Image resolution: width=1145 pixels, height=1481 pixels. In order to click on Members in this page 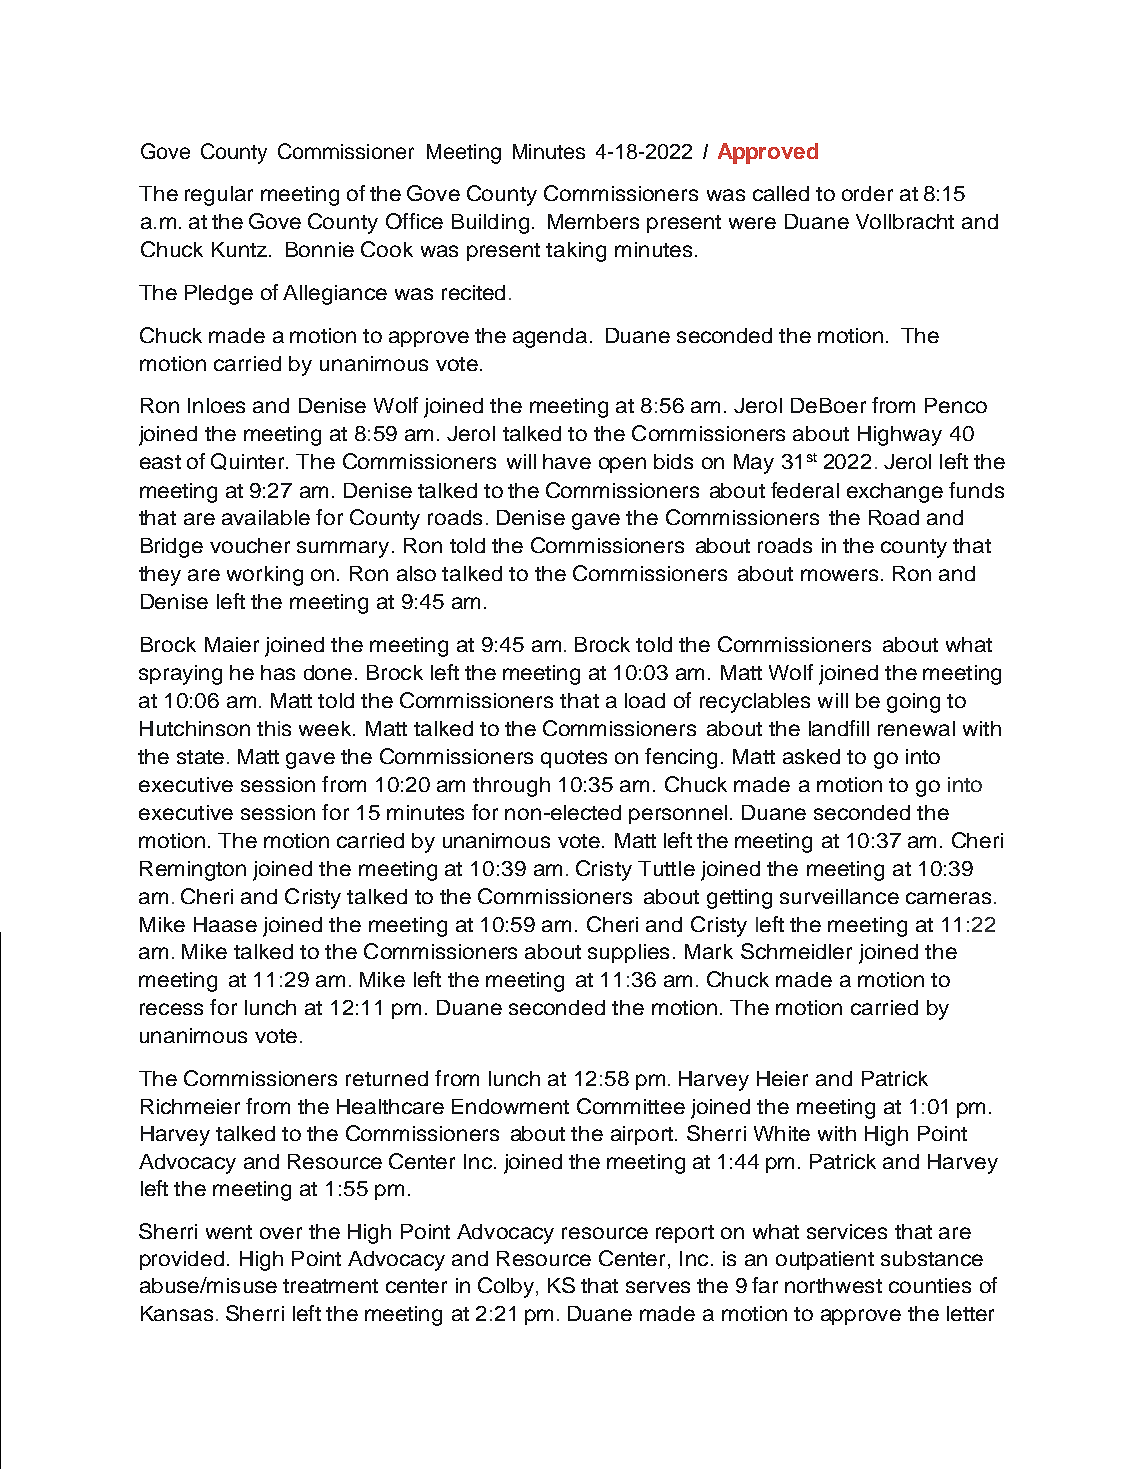, I will do `click(593, 221)`.
